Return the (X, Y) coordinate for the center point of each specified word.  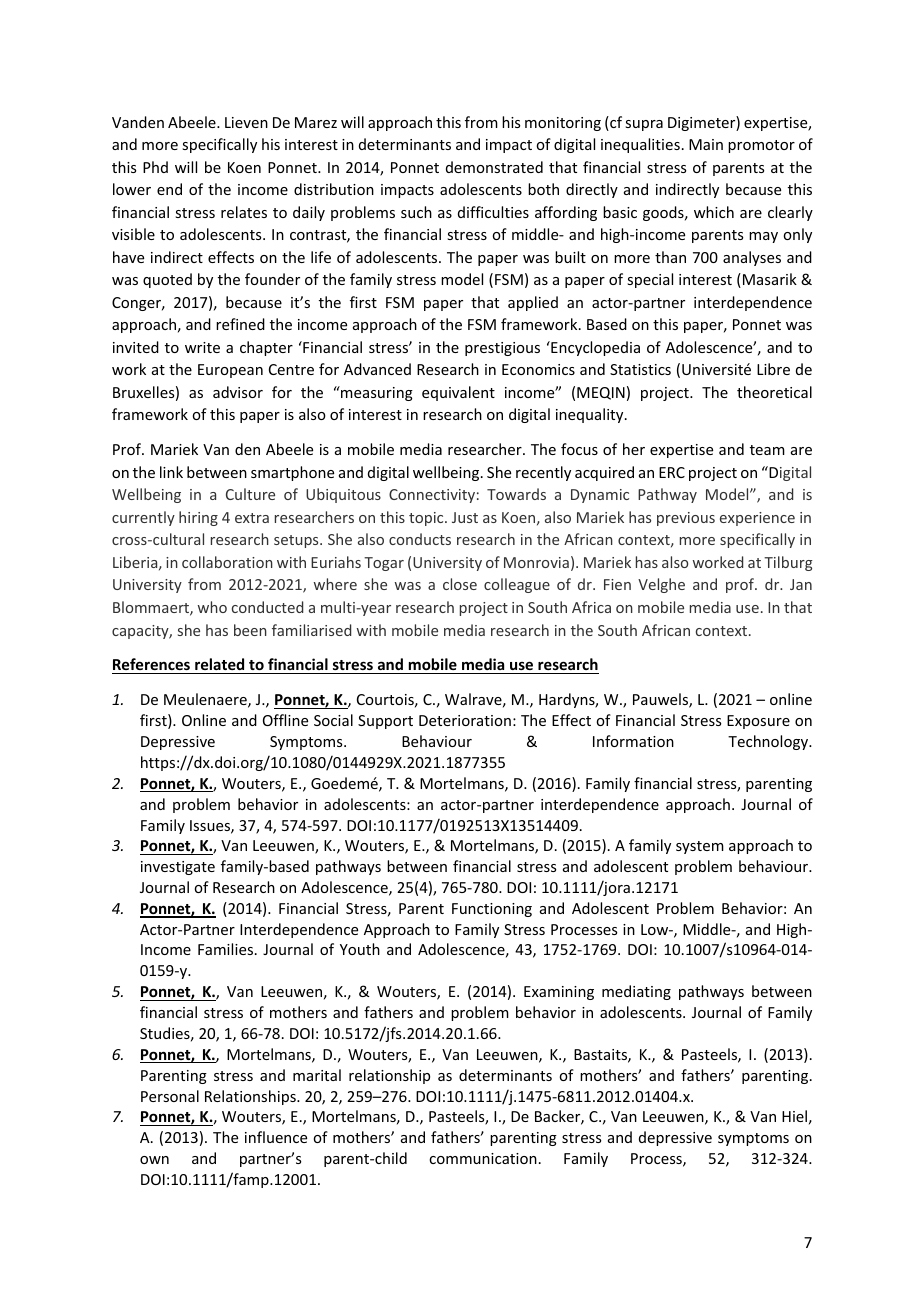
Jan (801, 584)
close (460, 584)
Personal (170, 1096)
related (219, 664)
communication (483, 1158)
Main (706, 144)
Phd (155, 167)
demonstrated (494, 167)
